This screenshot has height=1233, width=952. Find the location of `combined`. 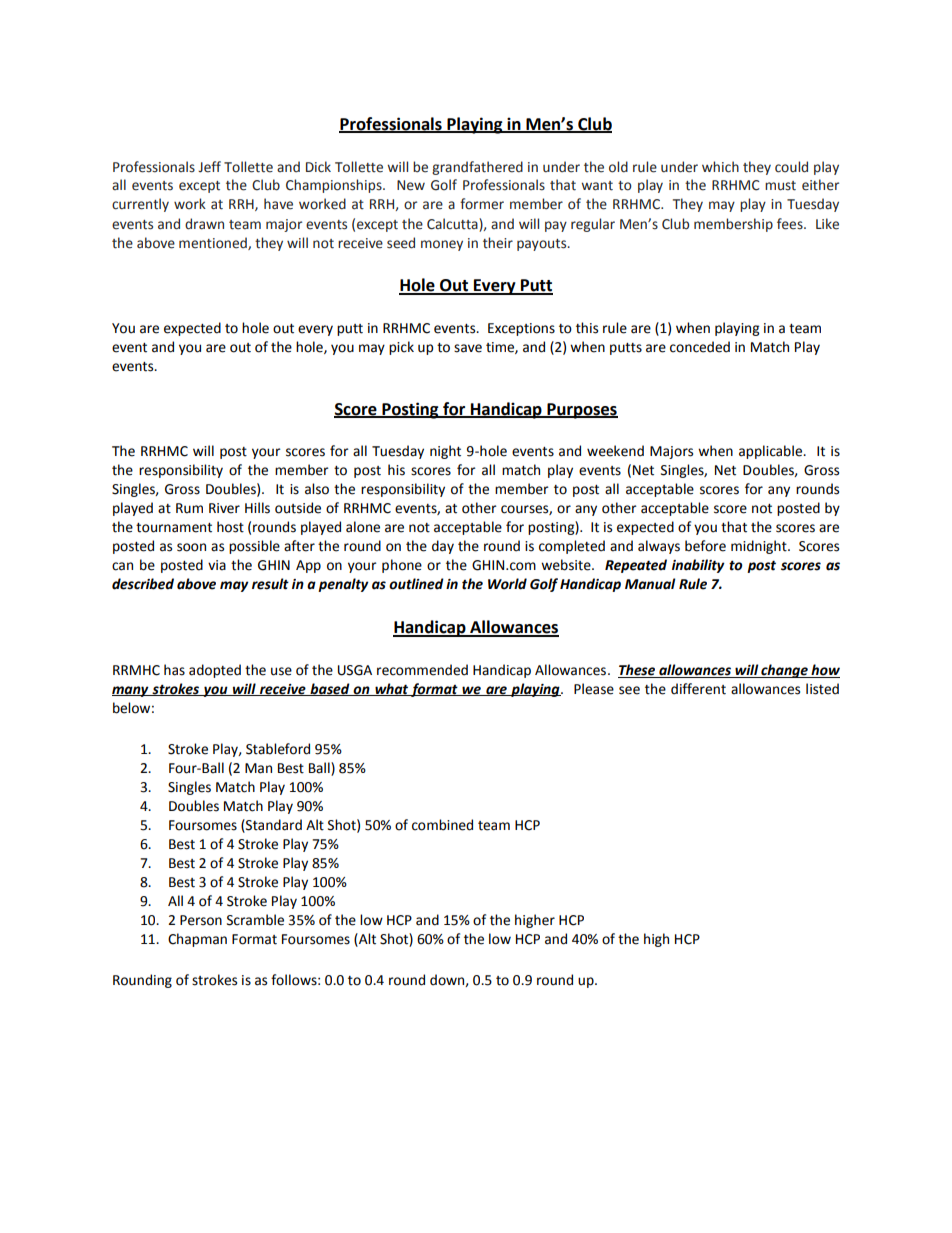

combined is located at coordinates (442, 825).
